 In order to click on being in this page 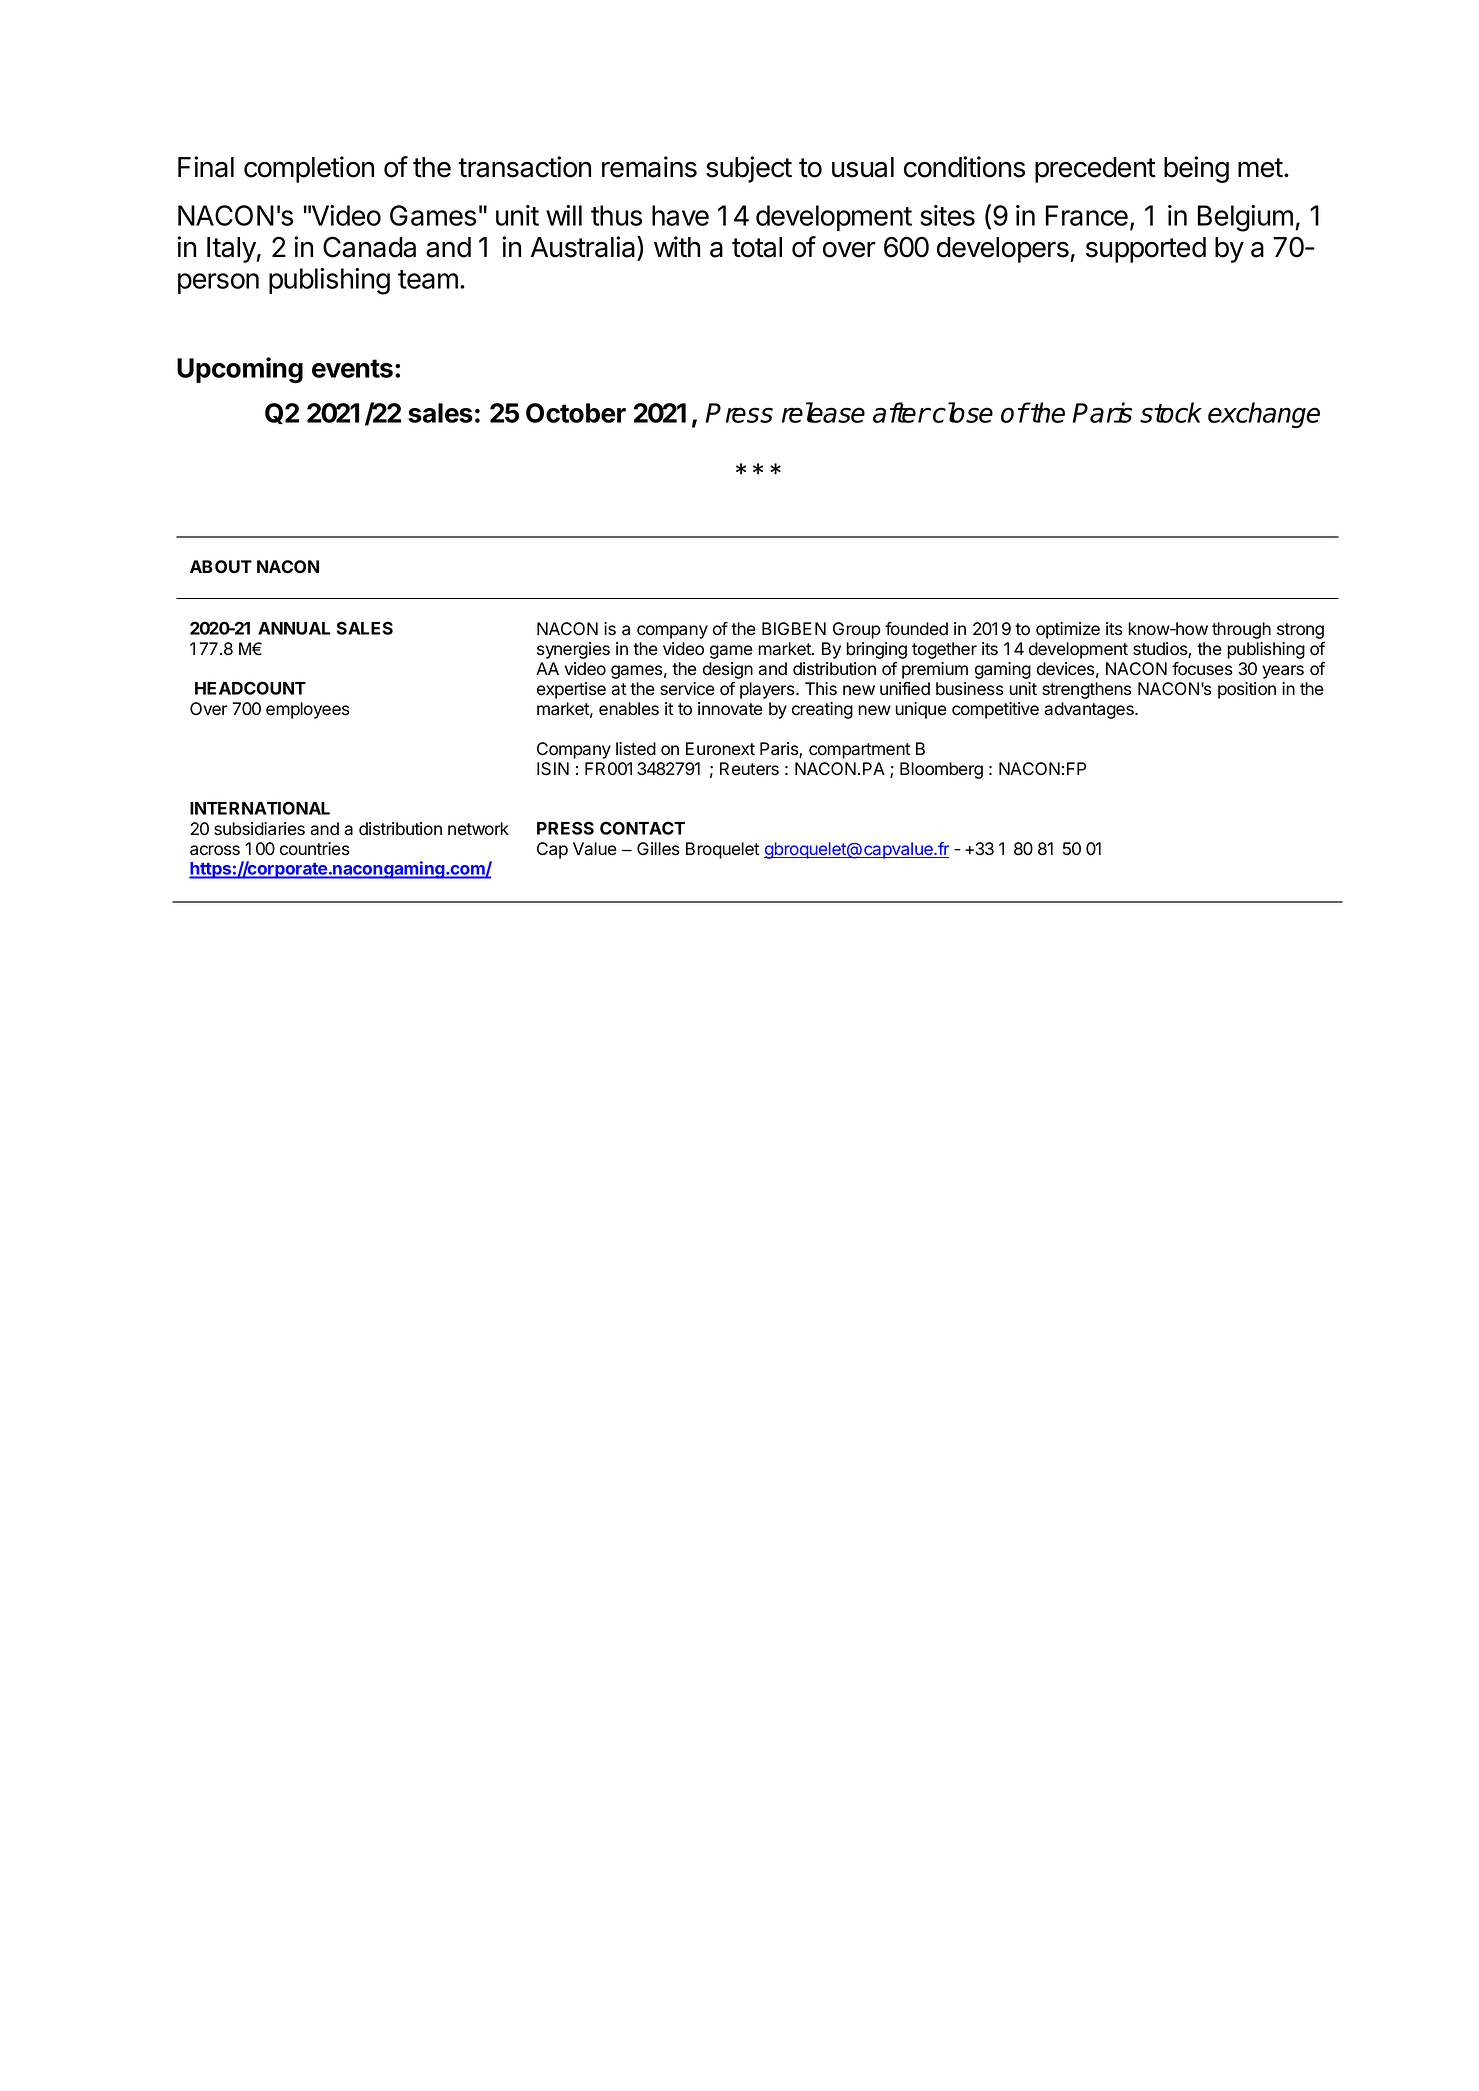, I will do `click(1196, 169)`.
